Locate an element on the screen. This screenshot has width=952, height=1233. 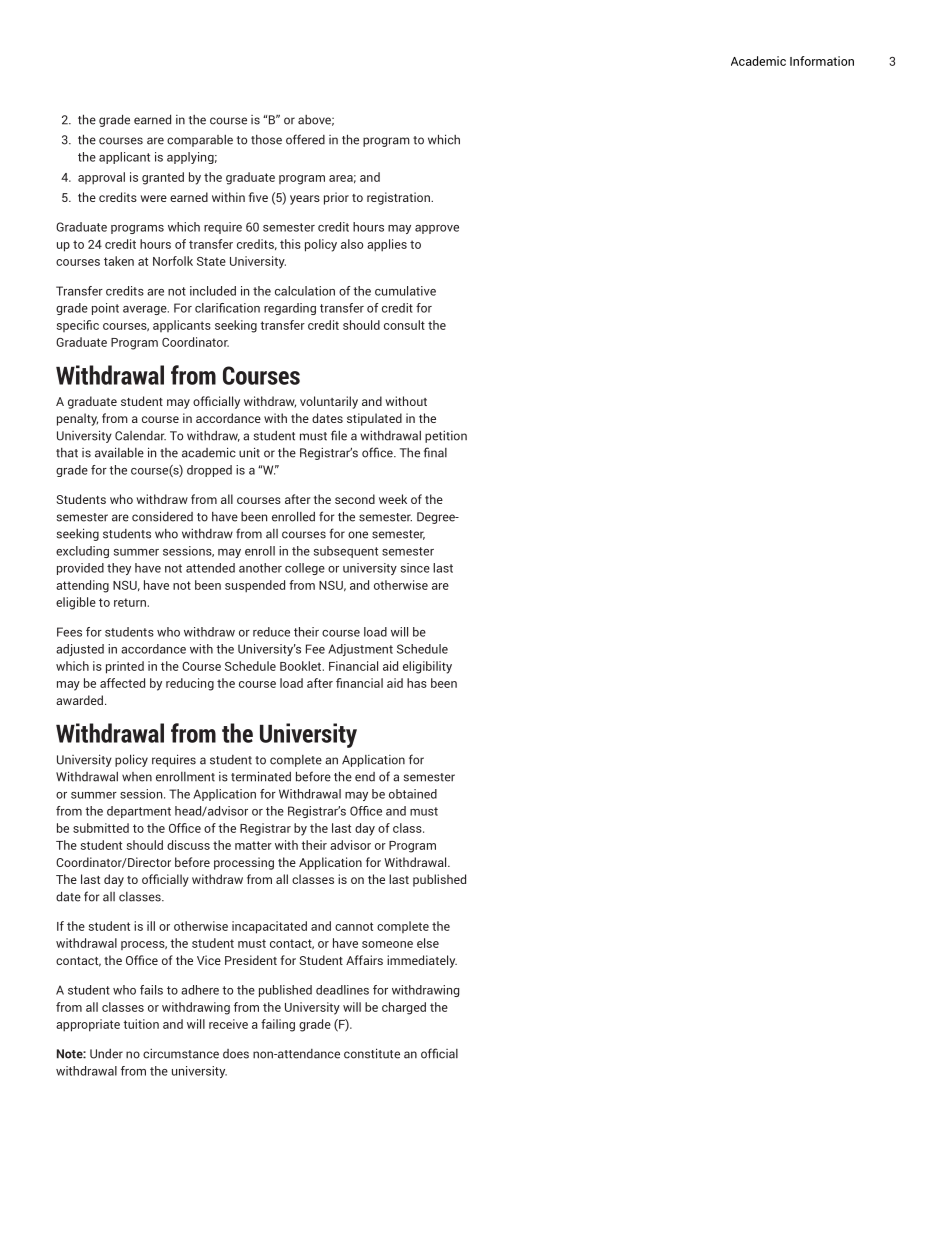
petition is located at coordinates (446, 437).
